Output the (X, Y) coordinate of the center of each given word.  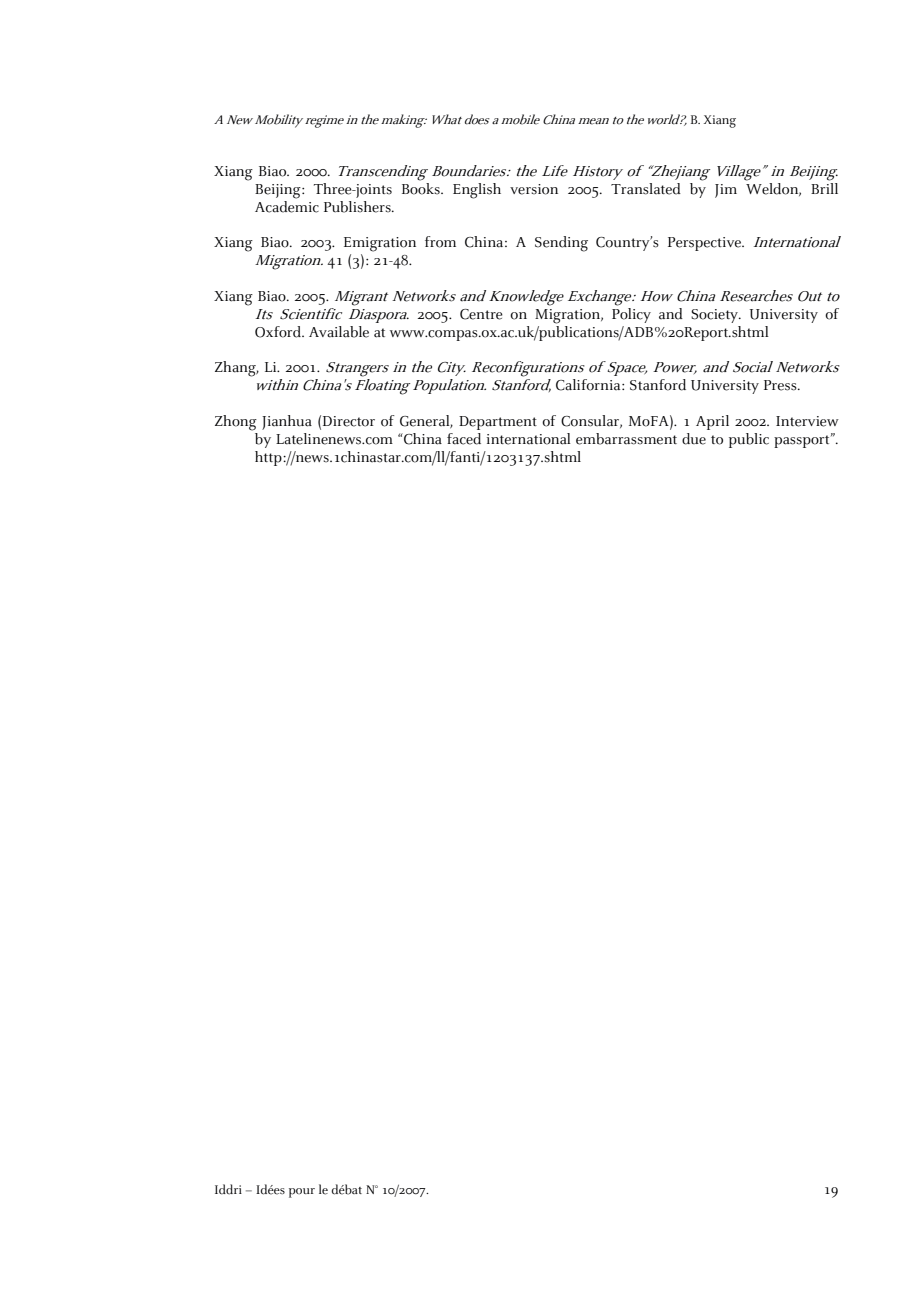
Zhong (236, 423)
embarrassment (626, 439)
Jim (726, 191)
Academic (287, 205)
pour (302, 1193)
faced (464, 439)
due (694, 439)
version (534, 189)
